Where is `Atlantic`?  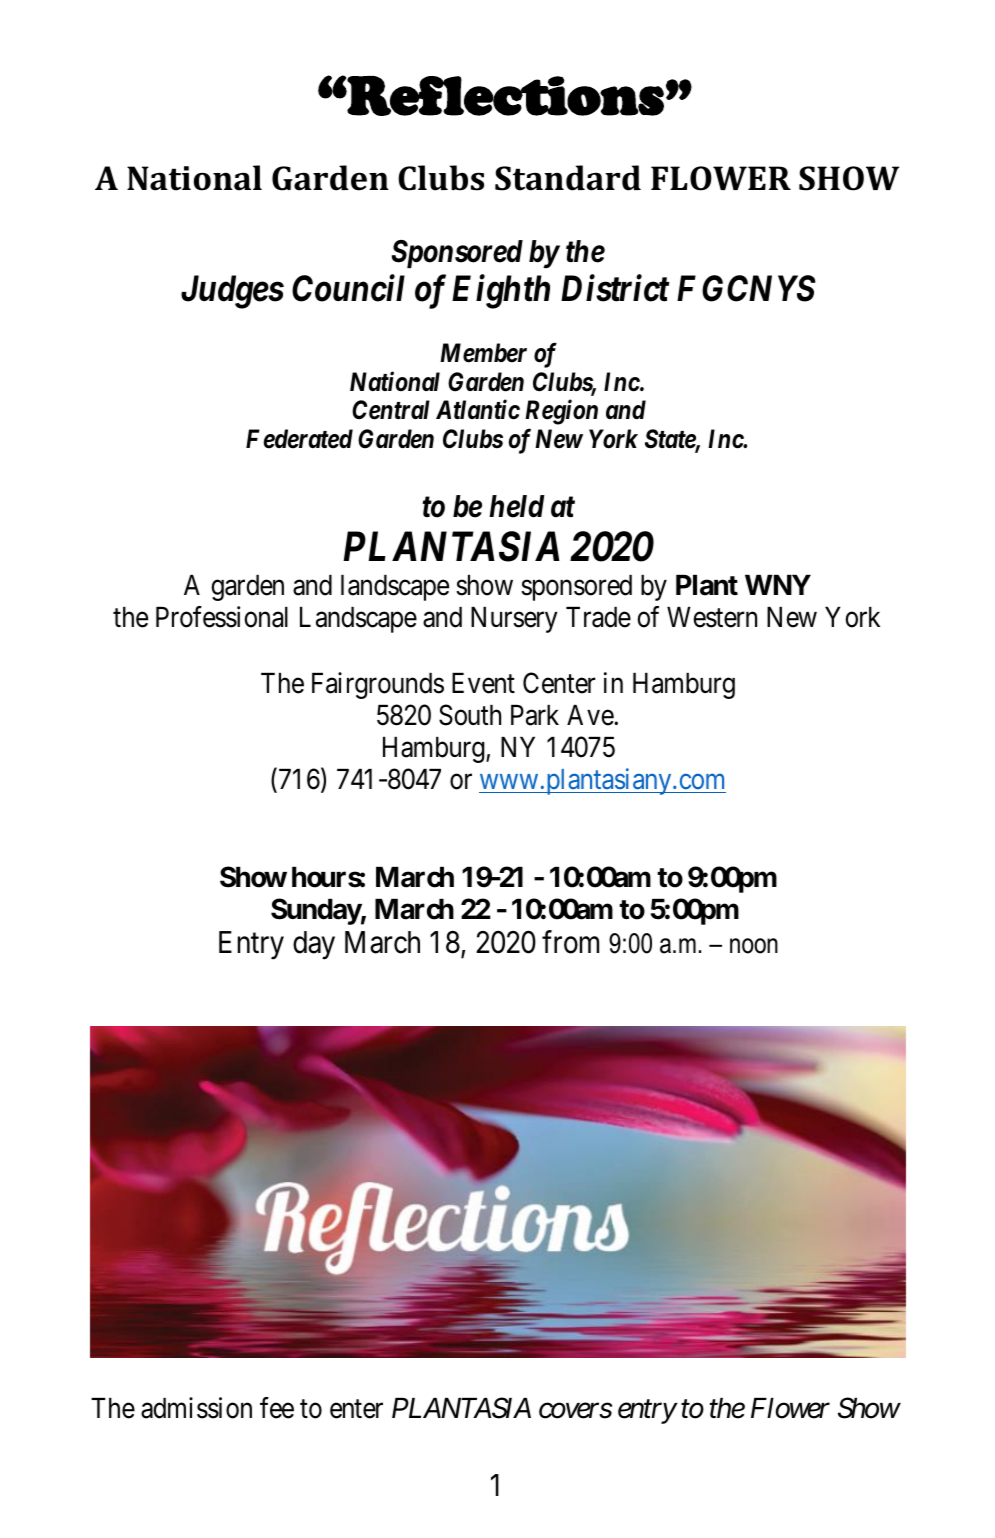 Atlantic is located at coordinates (478, 410).
